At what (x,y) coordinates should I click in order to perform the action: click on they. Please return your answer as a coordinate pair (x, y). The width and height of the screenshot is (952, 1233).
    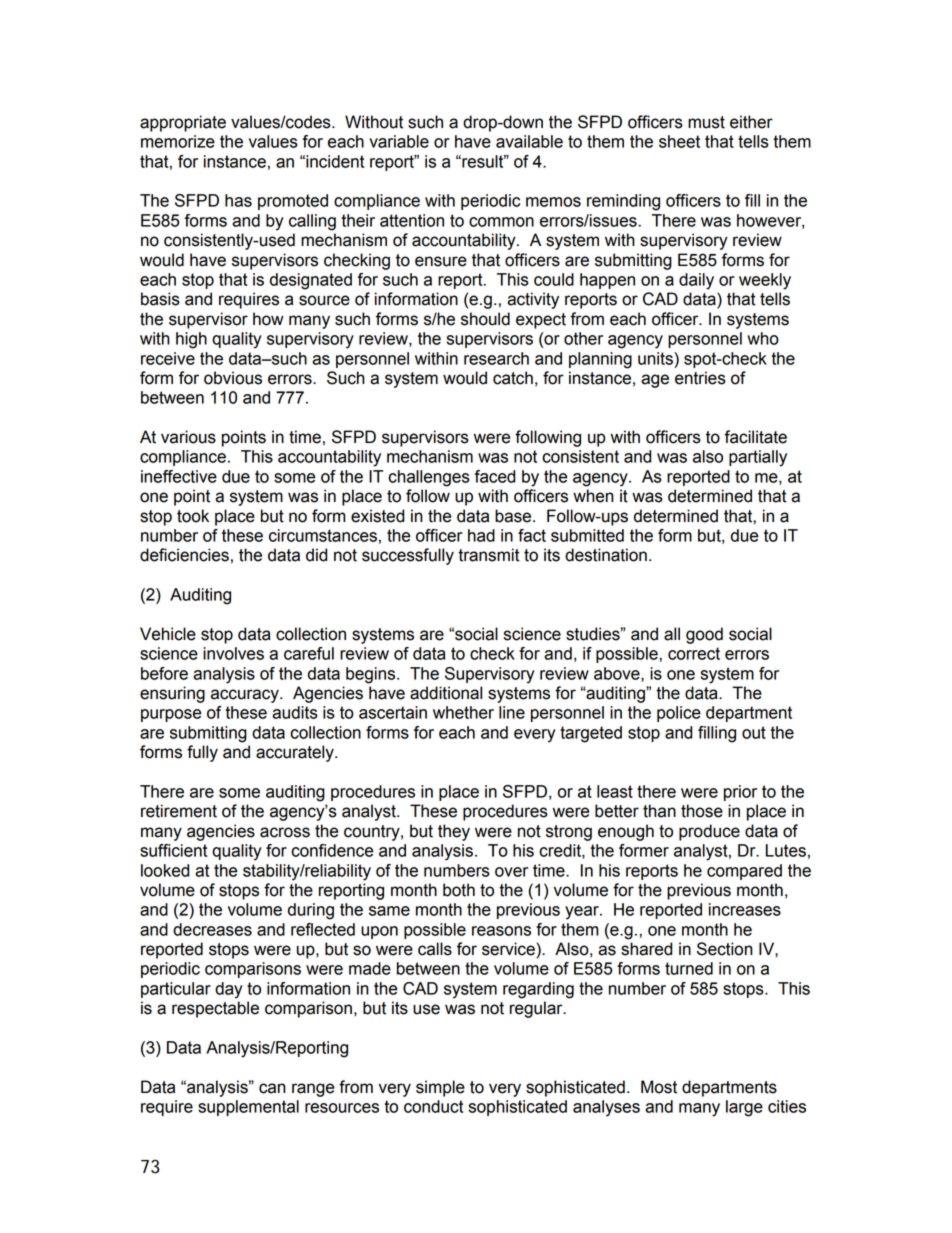
    Looking at the image, I should click on (454, 832).
